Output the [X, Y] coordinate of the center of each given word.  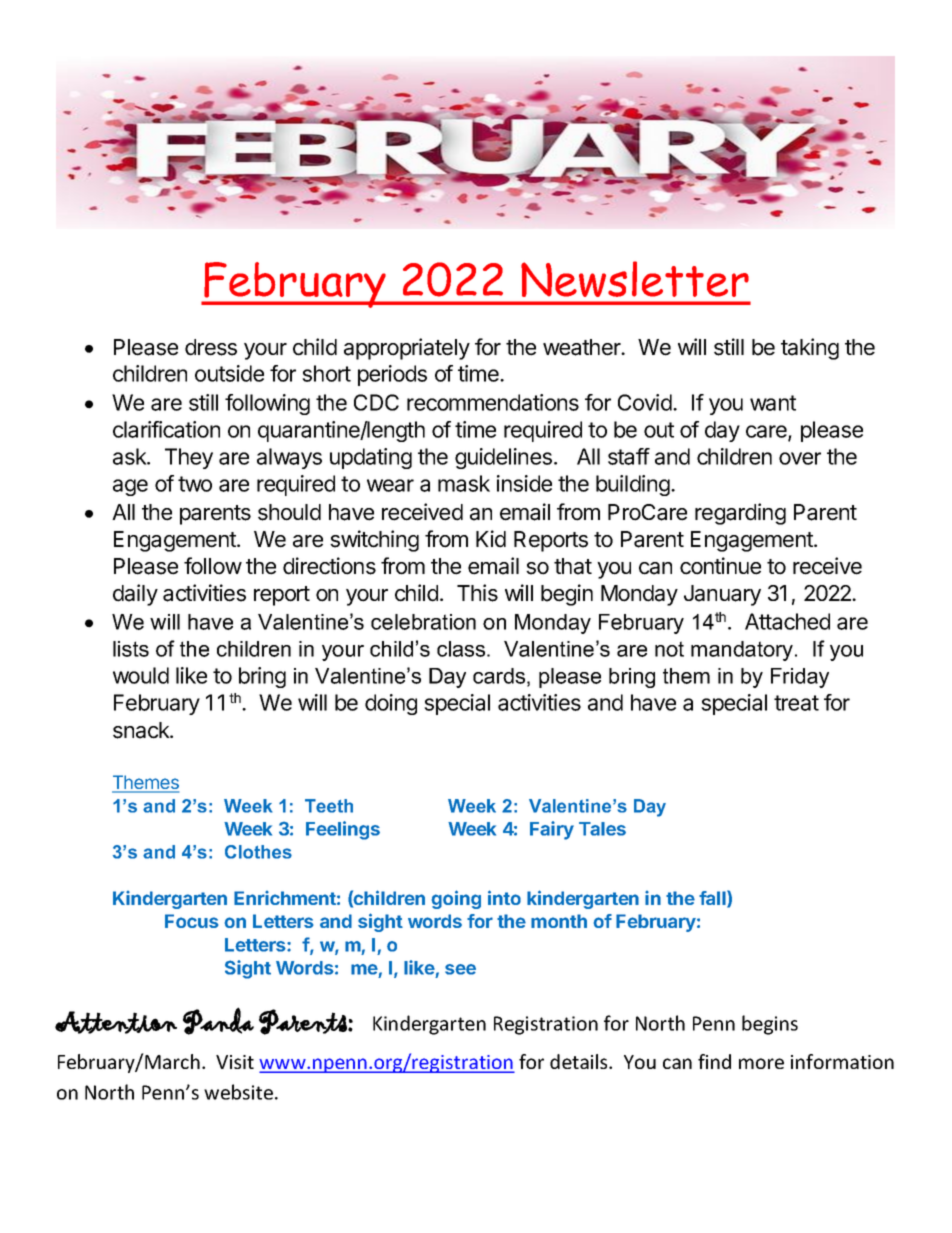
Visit [235, 1062]
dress [211, 347]
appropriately [407, 349]
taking [810, 349]
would [141, 675]
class [462, 649]
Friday [800, 678]
